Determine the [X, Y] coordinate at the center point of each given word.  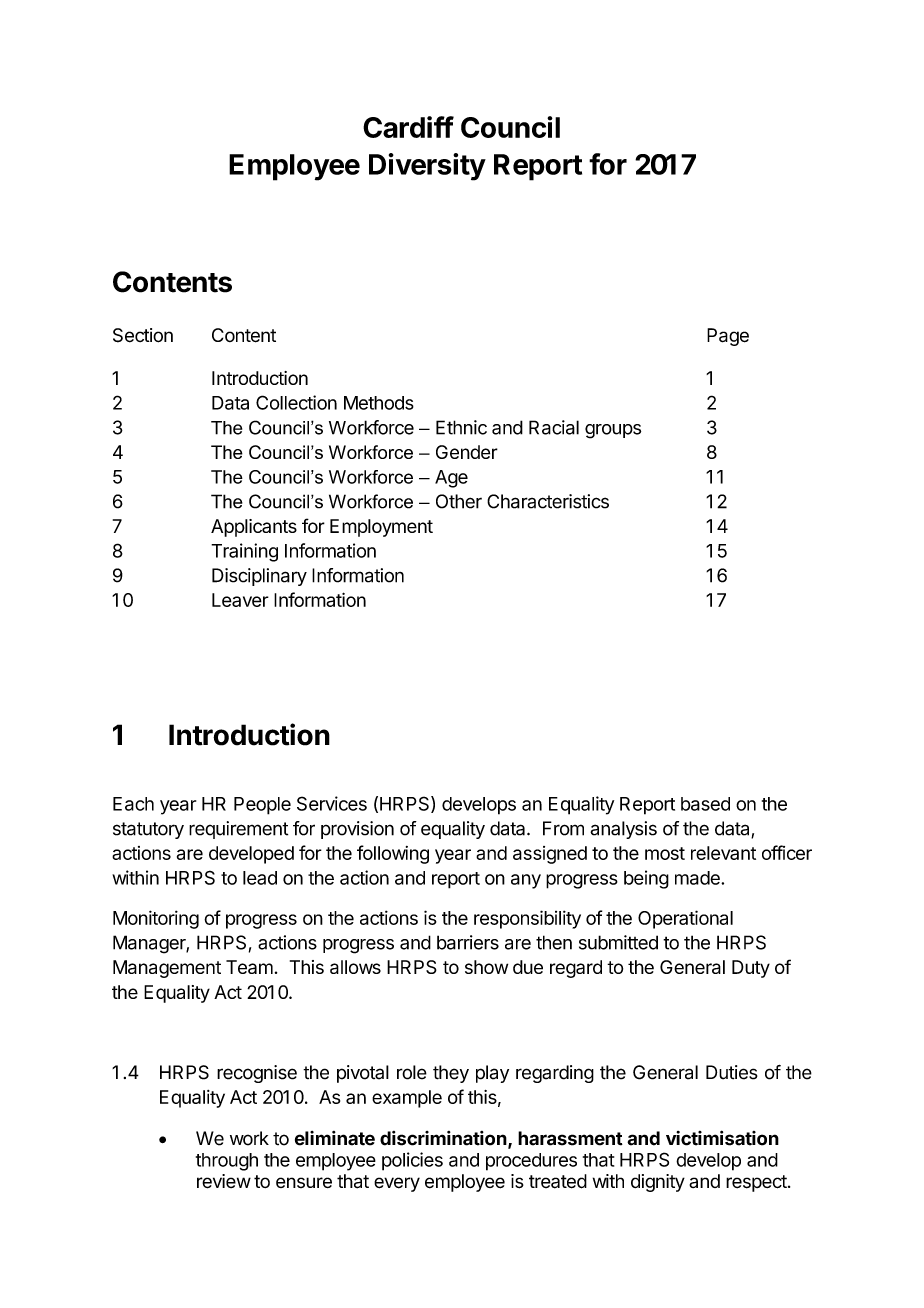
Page [728, 337]
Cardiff [408, 127]
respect [756, 1183]
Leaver [240, 600]
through [227, 1162]
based [705, 804]
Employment [381, 528]
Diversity [427, 167]
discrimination [443, 1138]
